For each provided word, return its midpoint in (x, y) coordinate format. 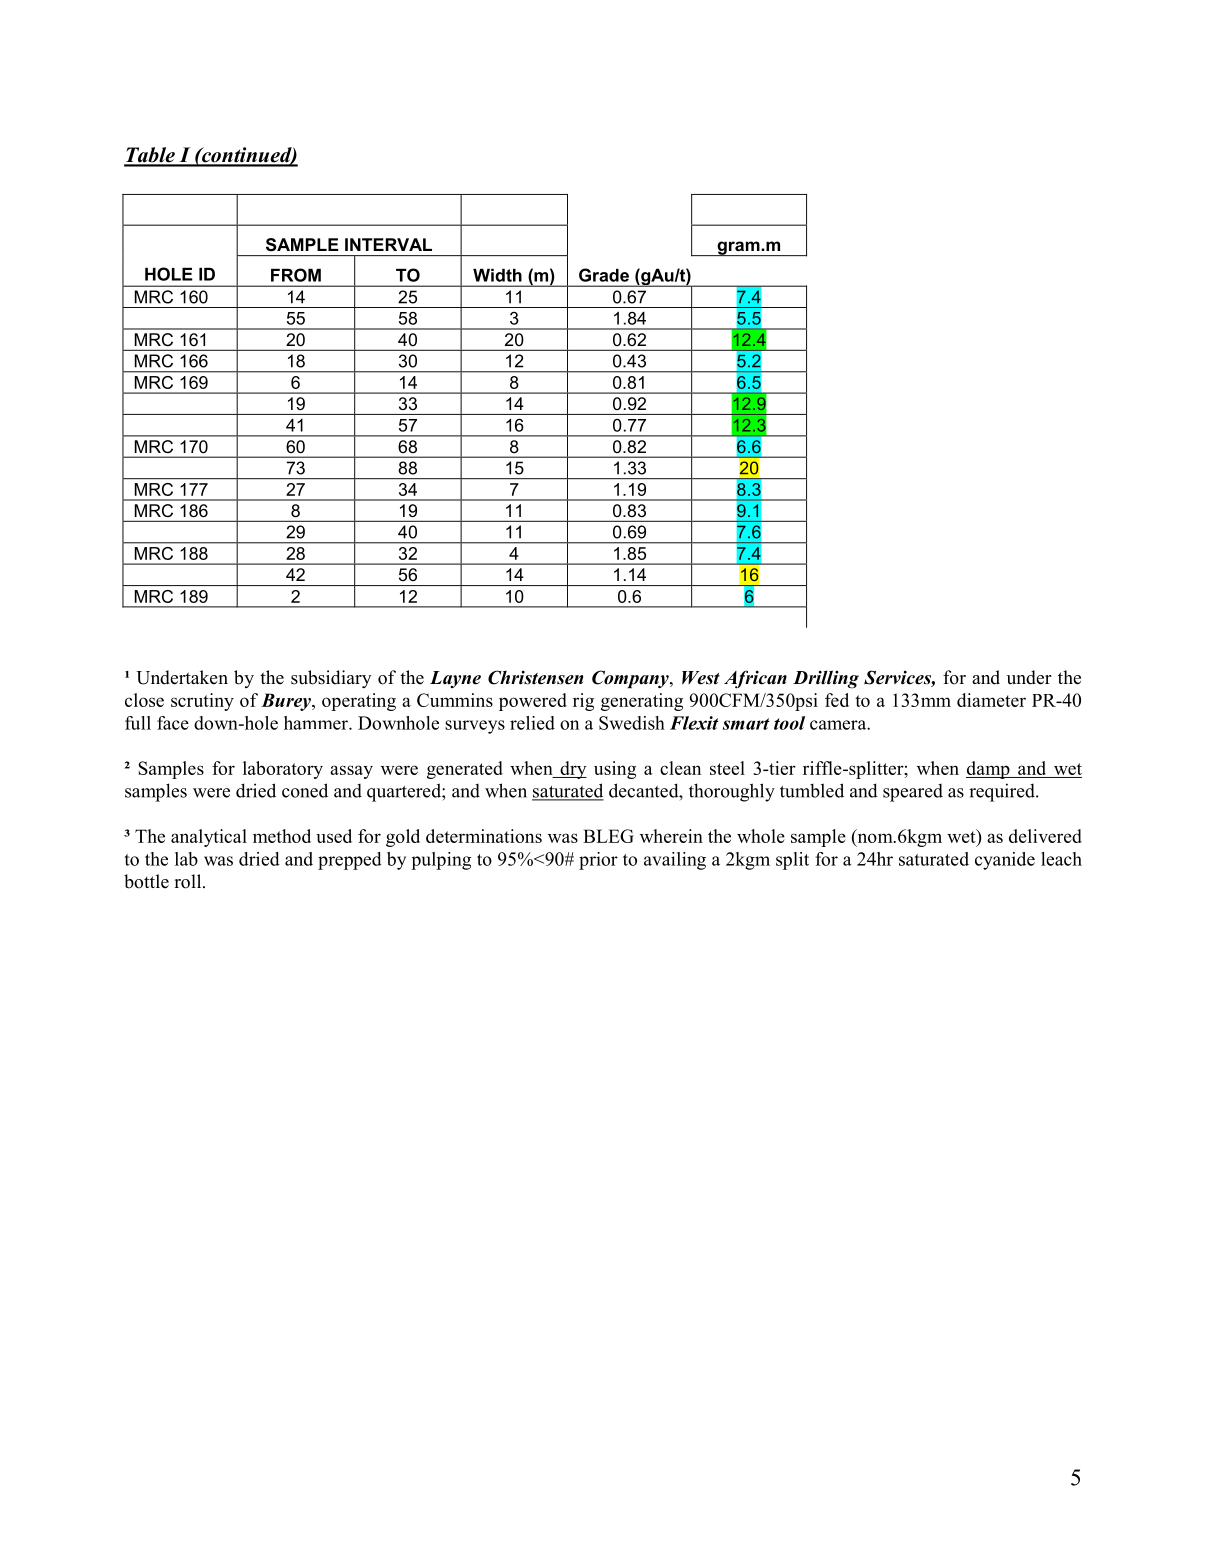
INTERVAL (388, 244)
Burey (287, 702)
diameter (991, 700)
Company (631, 679)
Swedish (632, 723)
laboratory (283, 770)
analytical (209, 838)
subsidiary (331, 679)
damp (989, 770)
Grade (604, 275)
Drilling (826, 679)
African (755, 679)
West (701, 678)
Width (497, 275)
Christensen (535, 677)
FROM (296, 275)
